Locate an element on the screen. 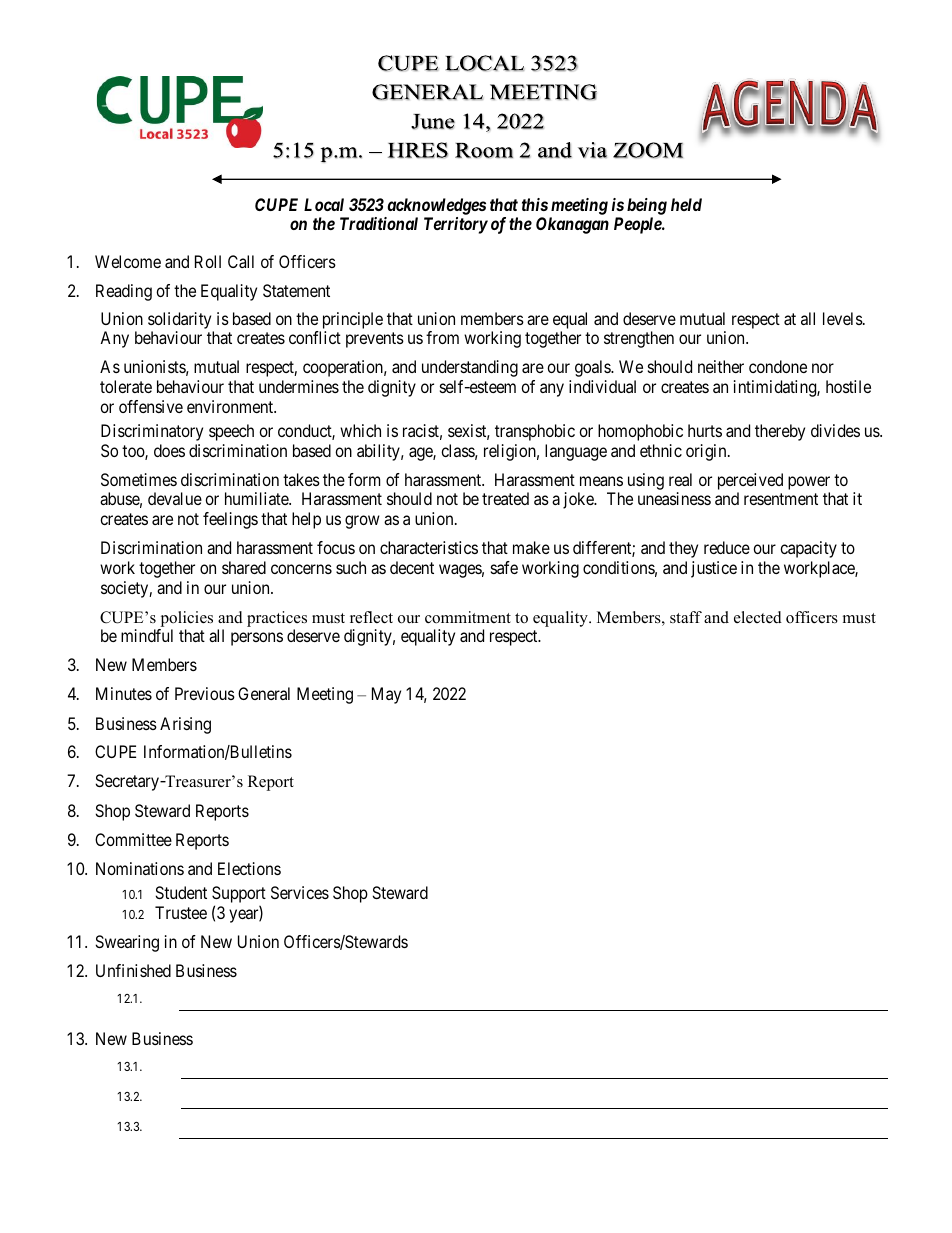 The image size is (952, 1233). Roll is located at coordinates (208, 261).
